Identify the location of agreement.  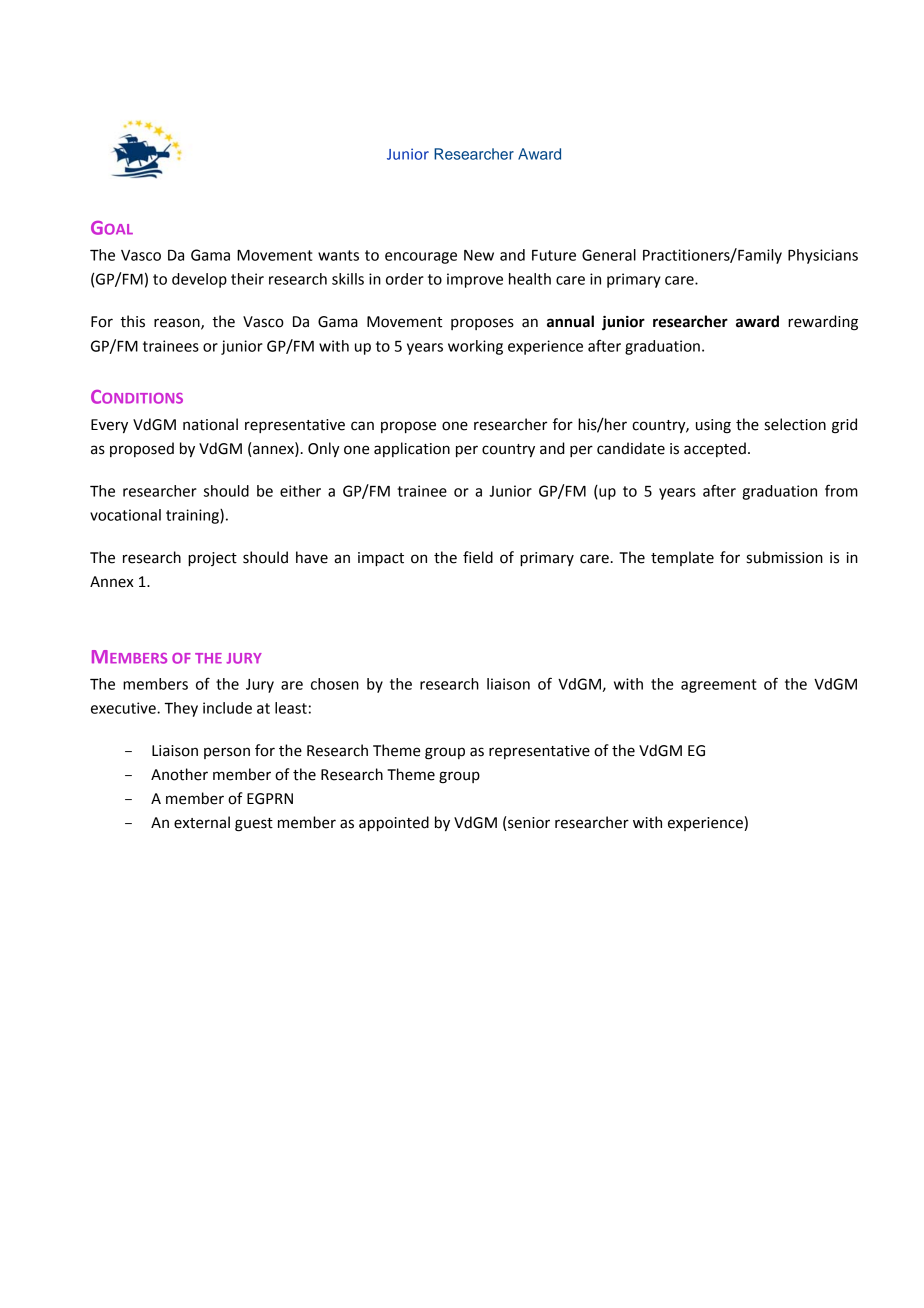
(718, 686).
